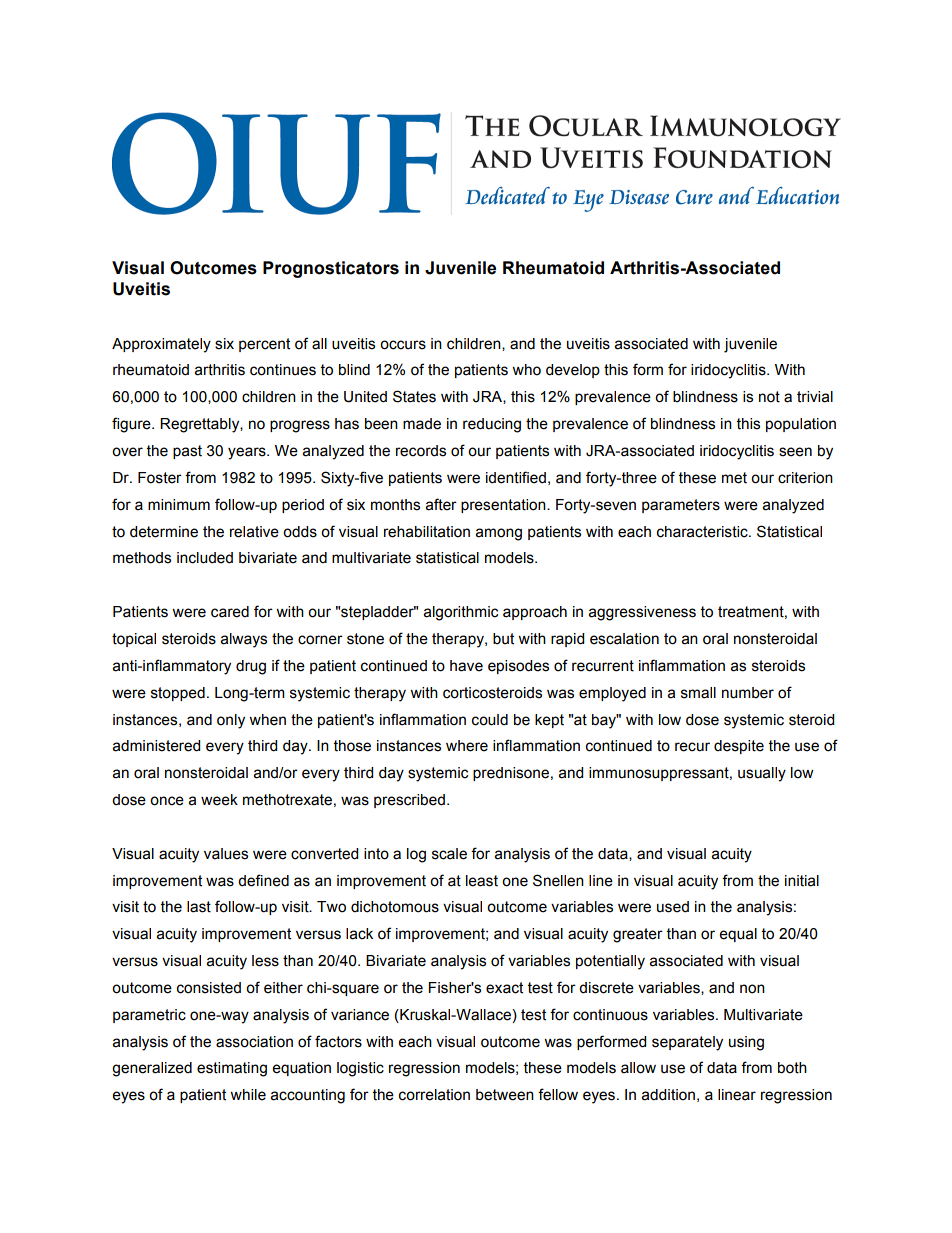  I want to click on have, so click(466, 666).
